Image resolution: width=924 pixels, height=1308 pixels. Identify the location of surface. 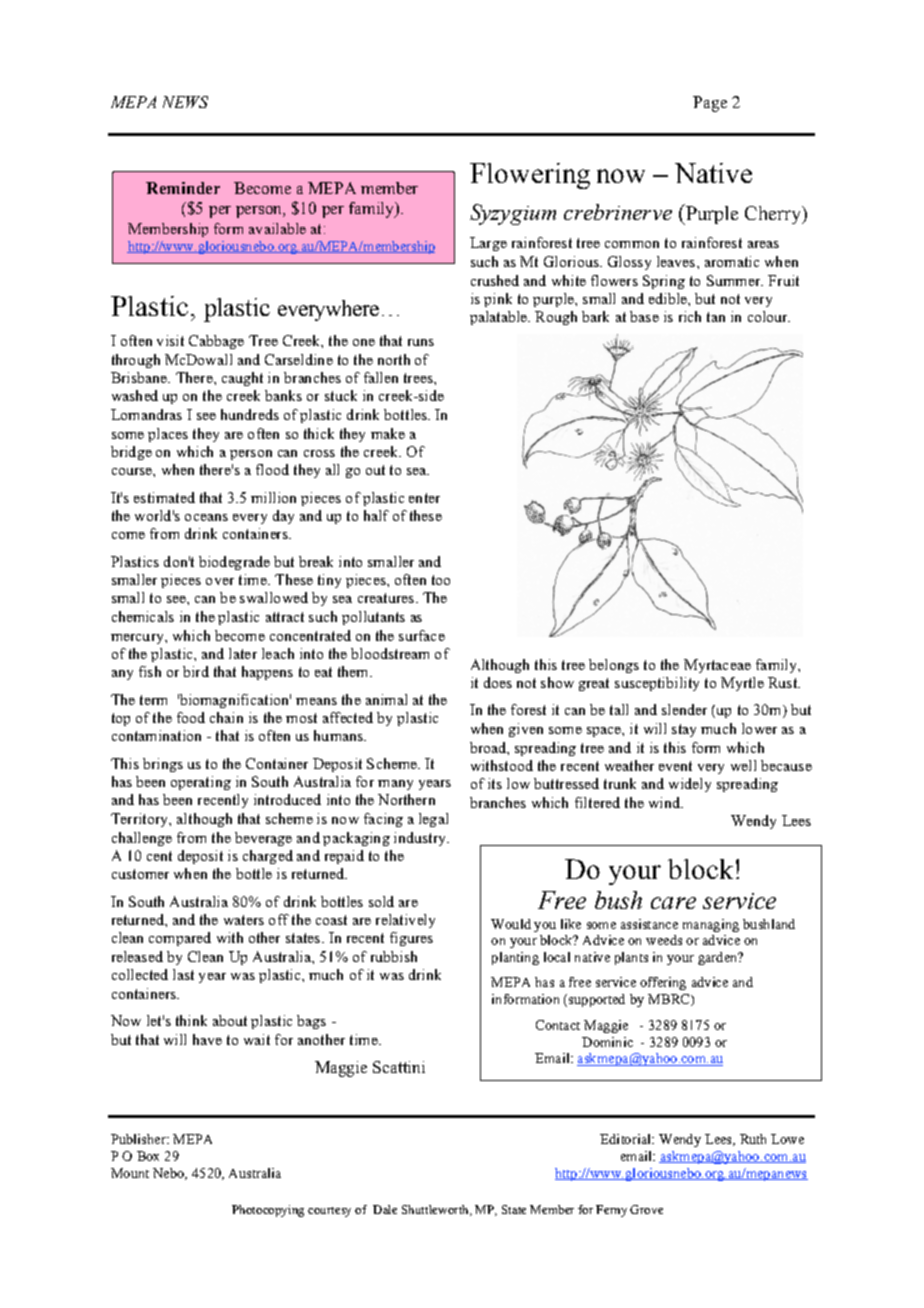
(422, 635).
